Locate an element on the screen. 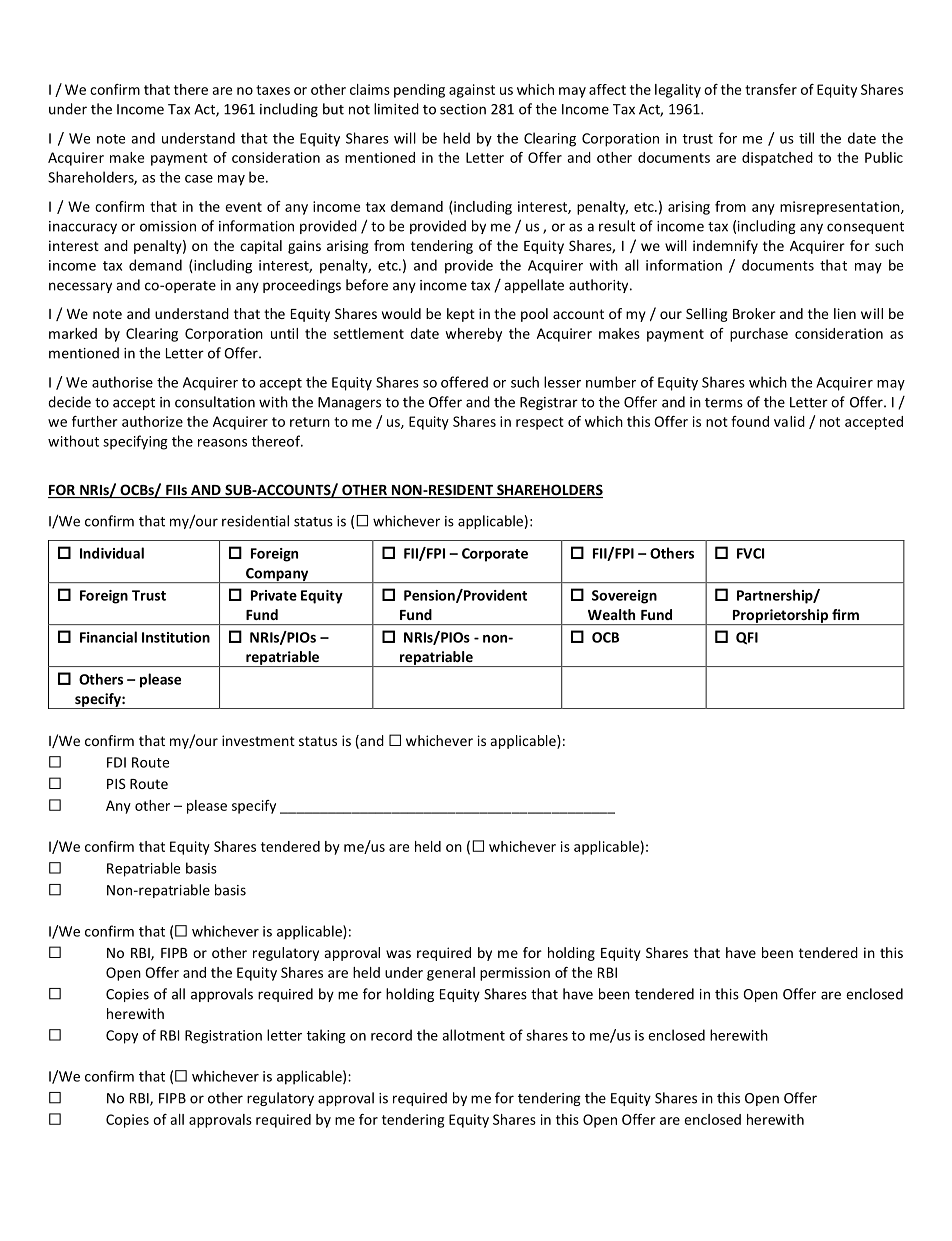 Image resolution: width=952 pixels, height=1241 pixels. Proprietorship is located at coordinates (780, 617).
